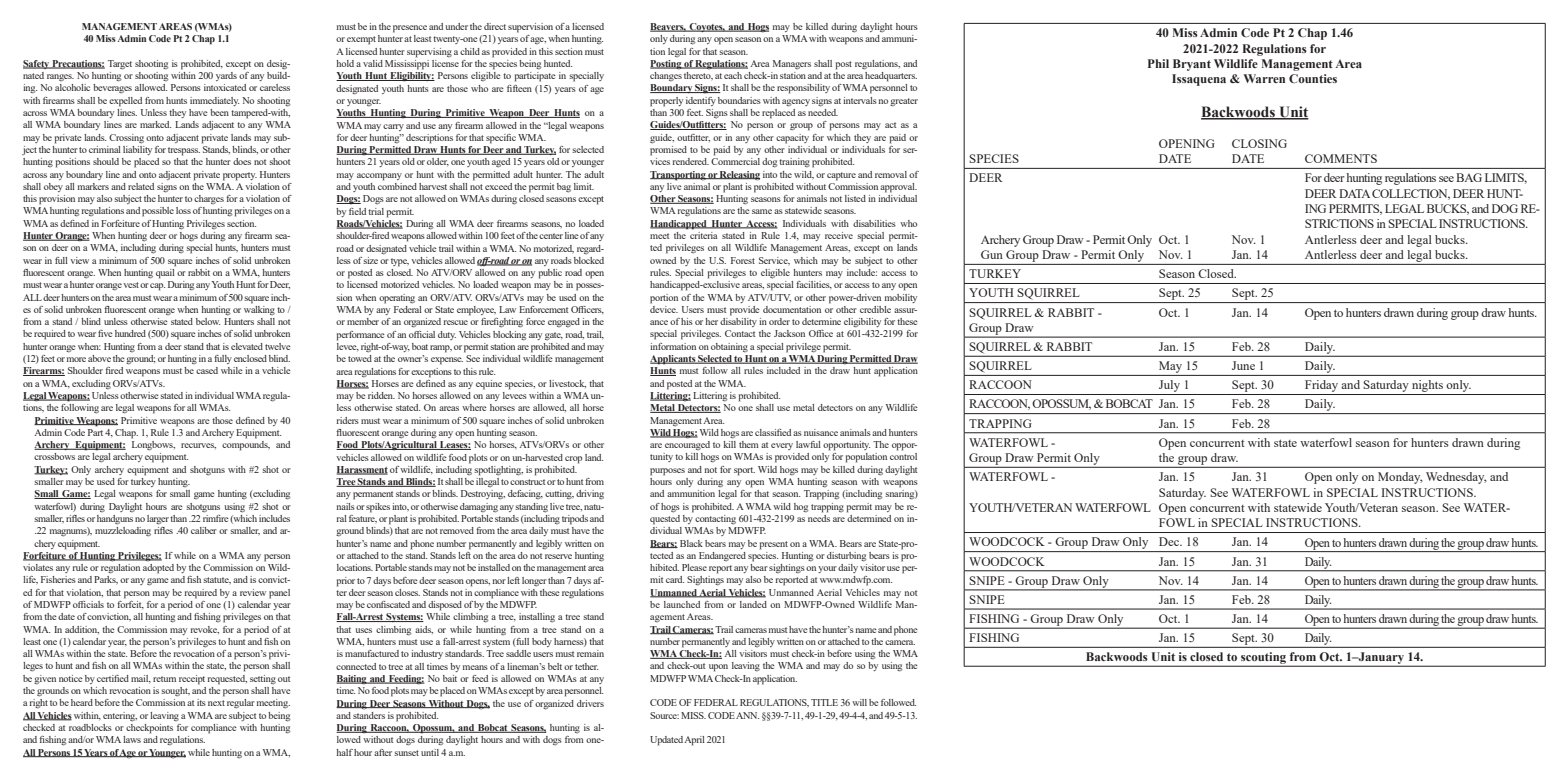 The image size is (1568, 784). I want to click on adopted, so click(158, 569).
